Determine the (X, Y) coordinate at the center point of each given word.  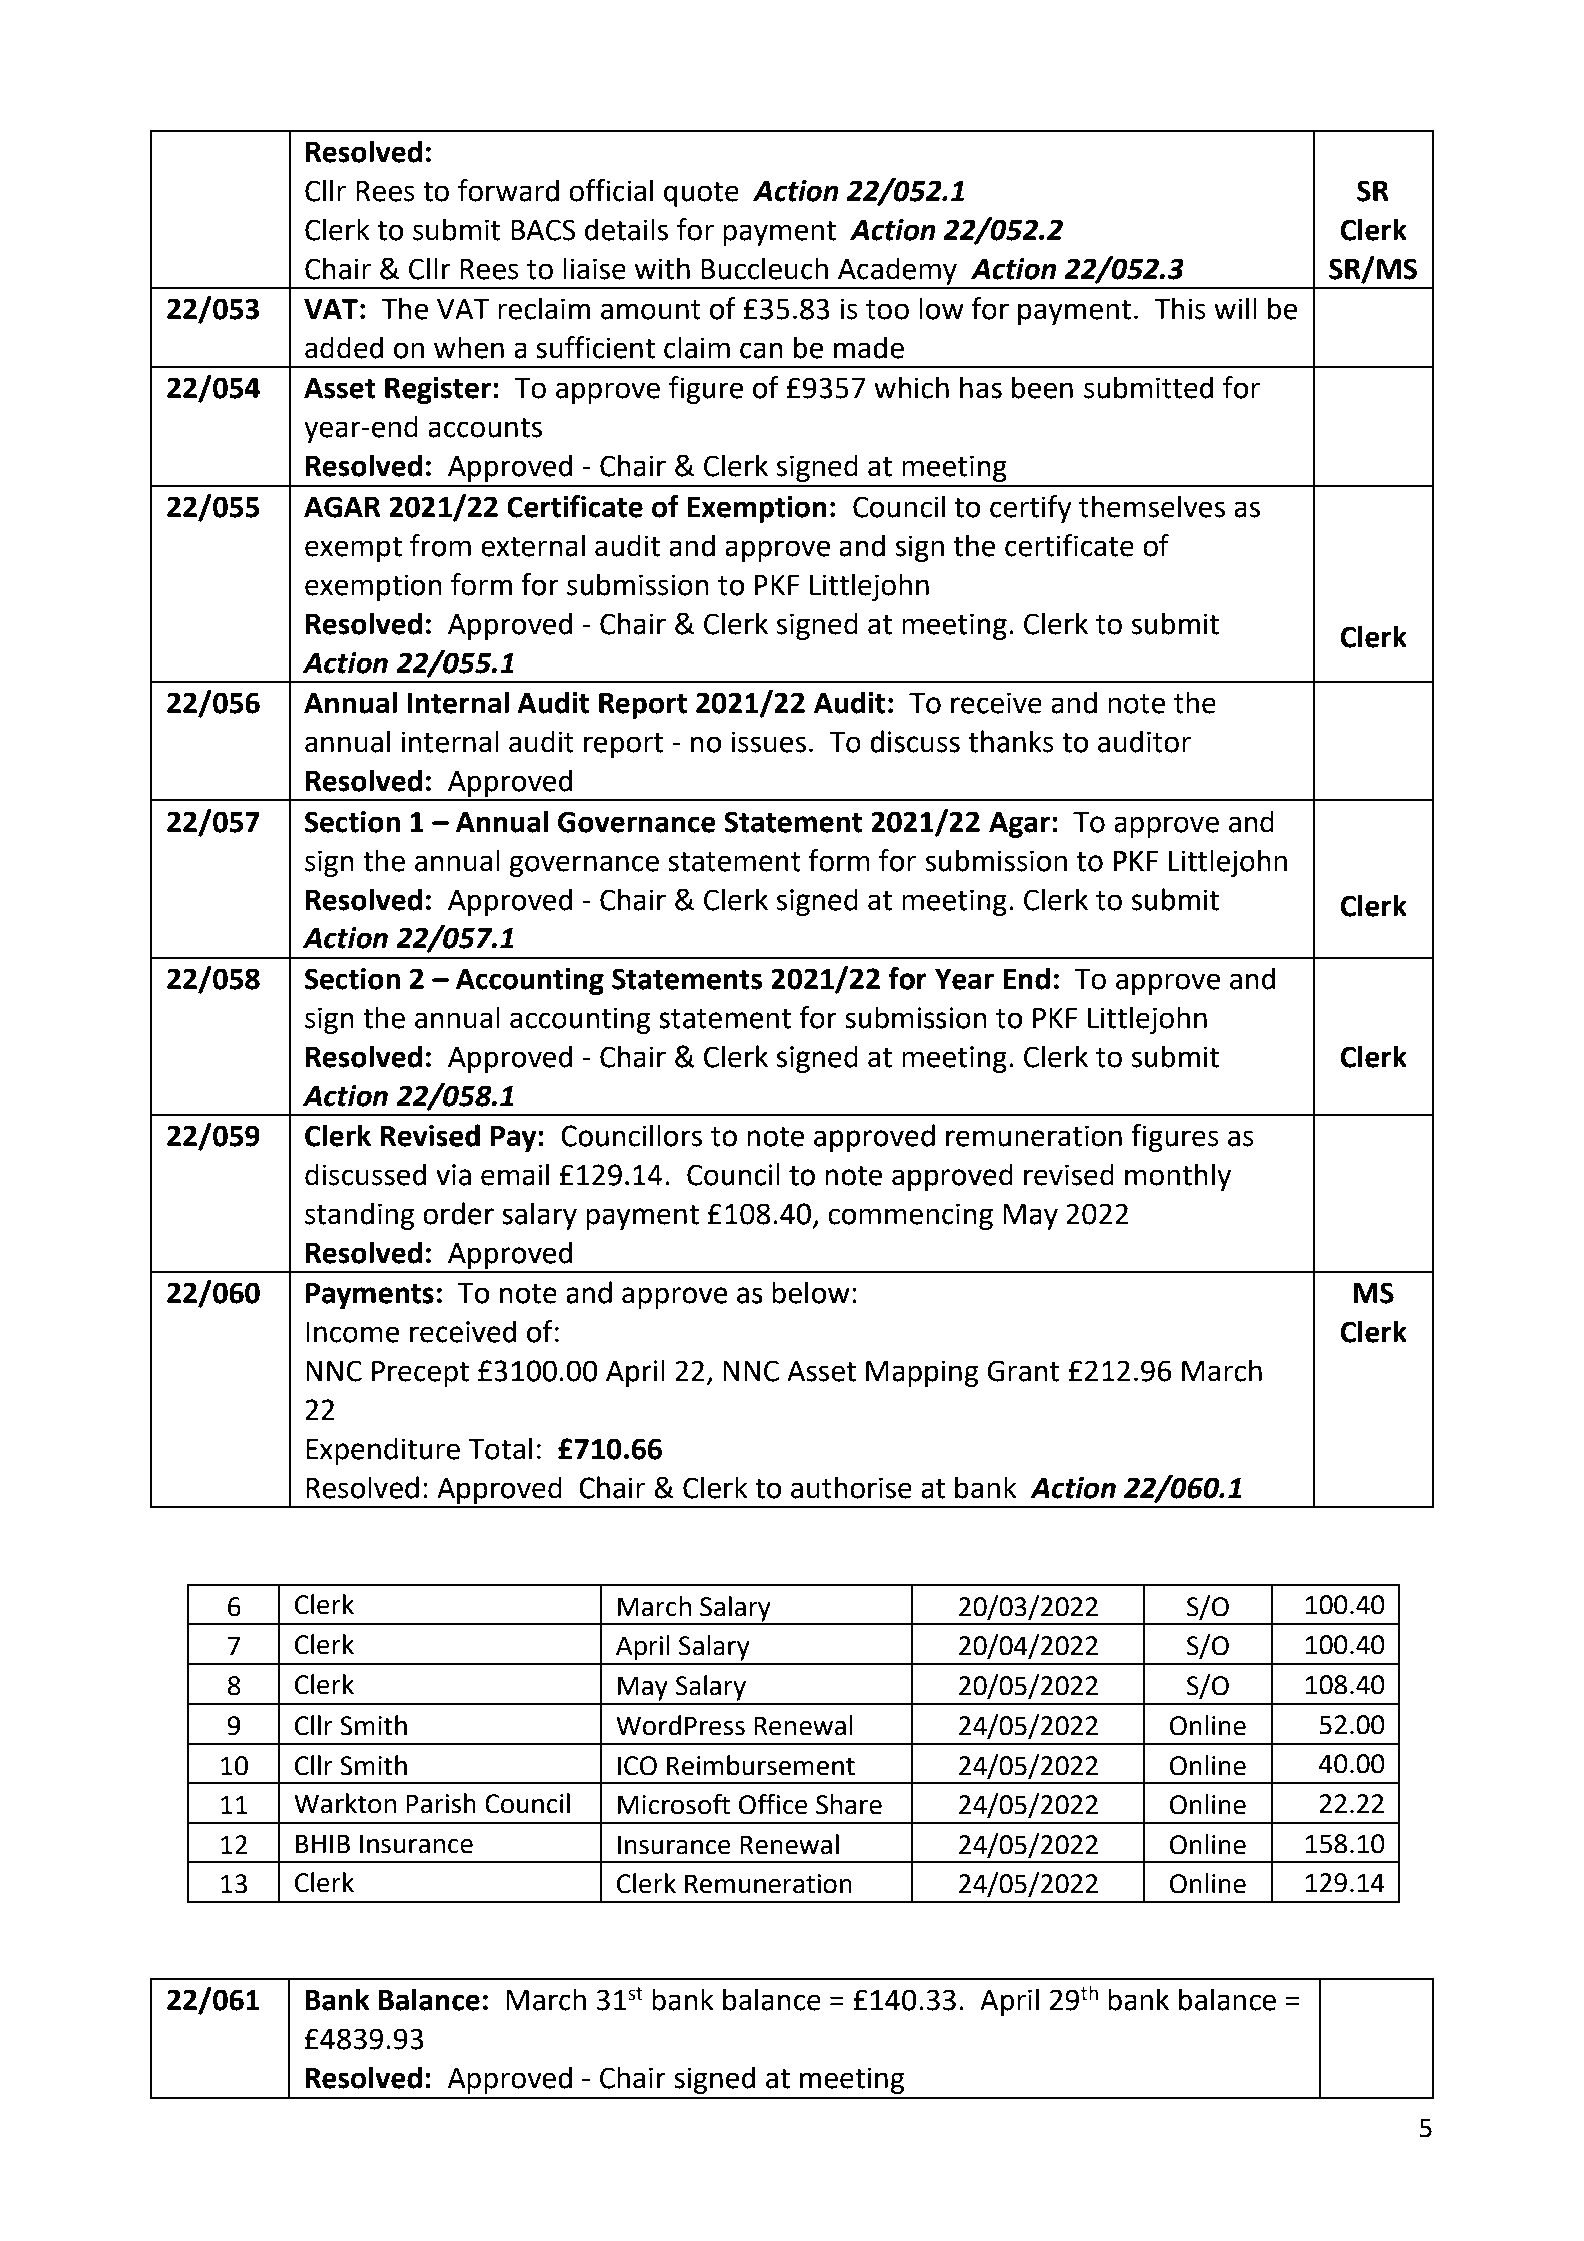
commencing (910, 1216)
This (1180, 308)
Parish (441, 1803)
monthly (1178, 1177)
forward (508, 190)
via (453, 1175)
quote (701, 194)
